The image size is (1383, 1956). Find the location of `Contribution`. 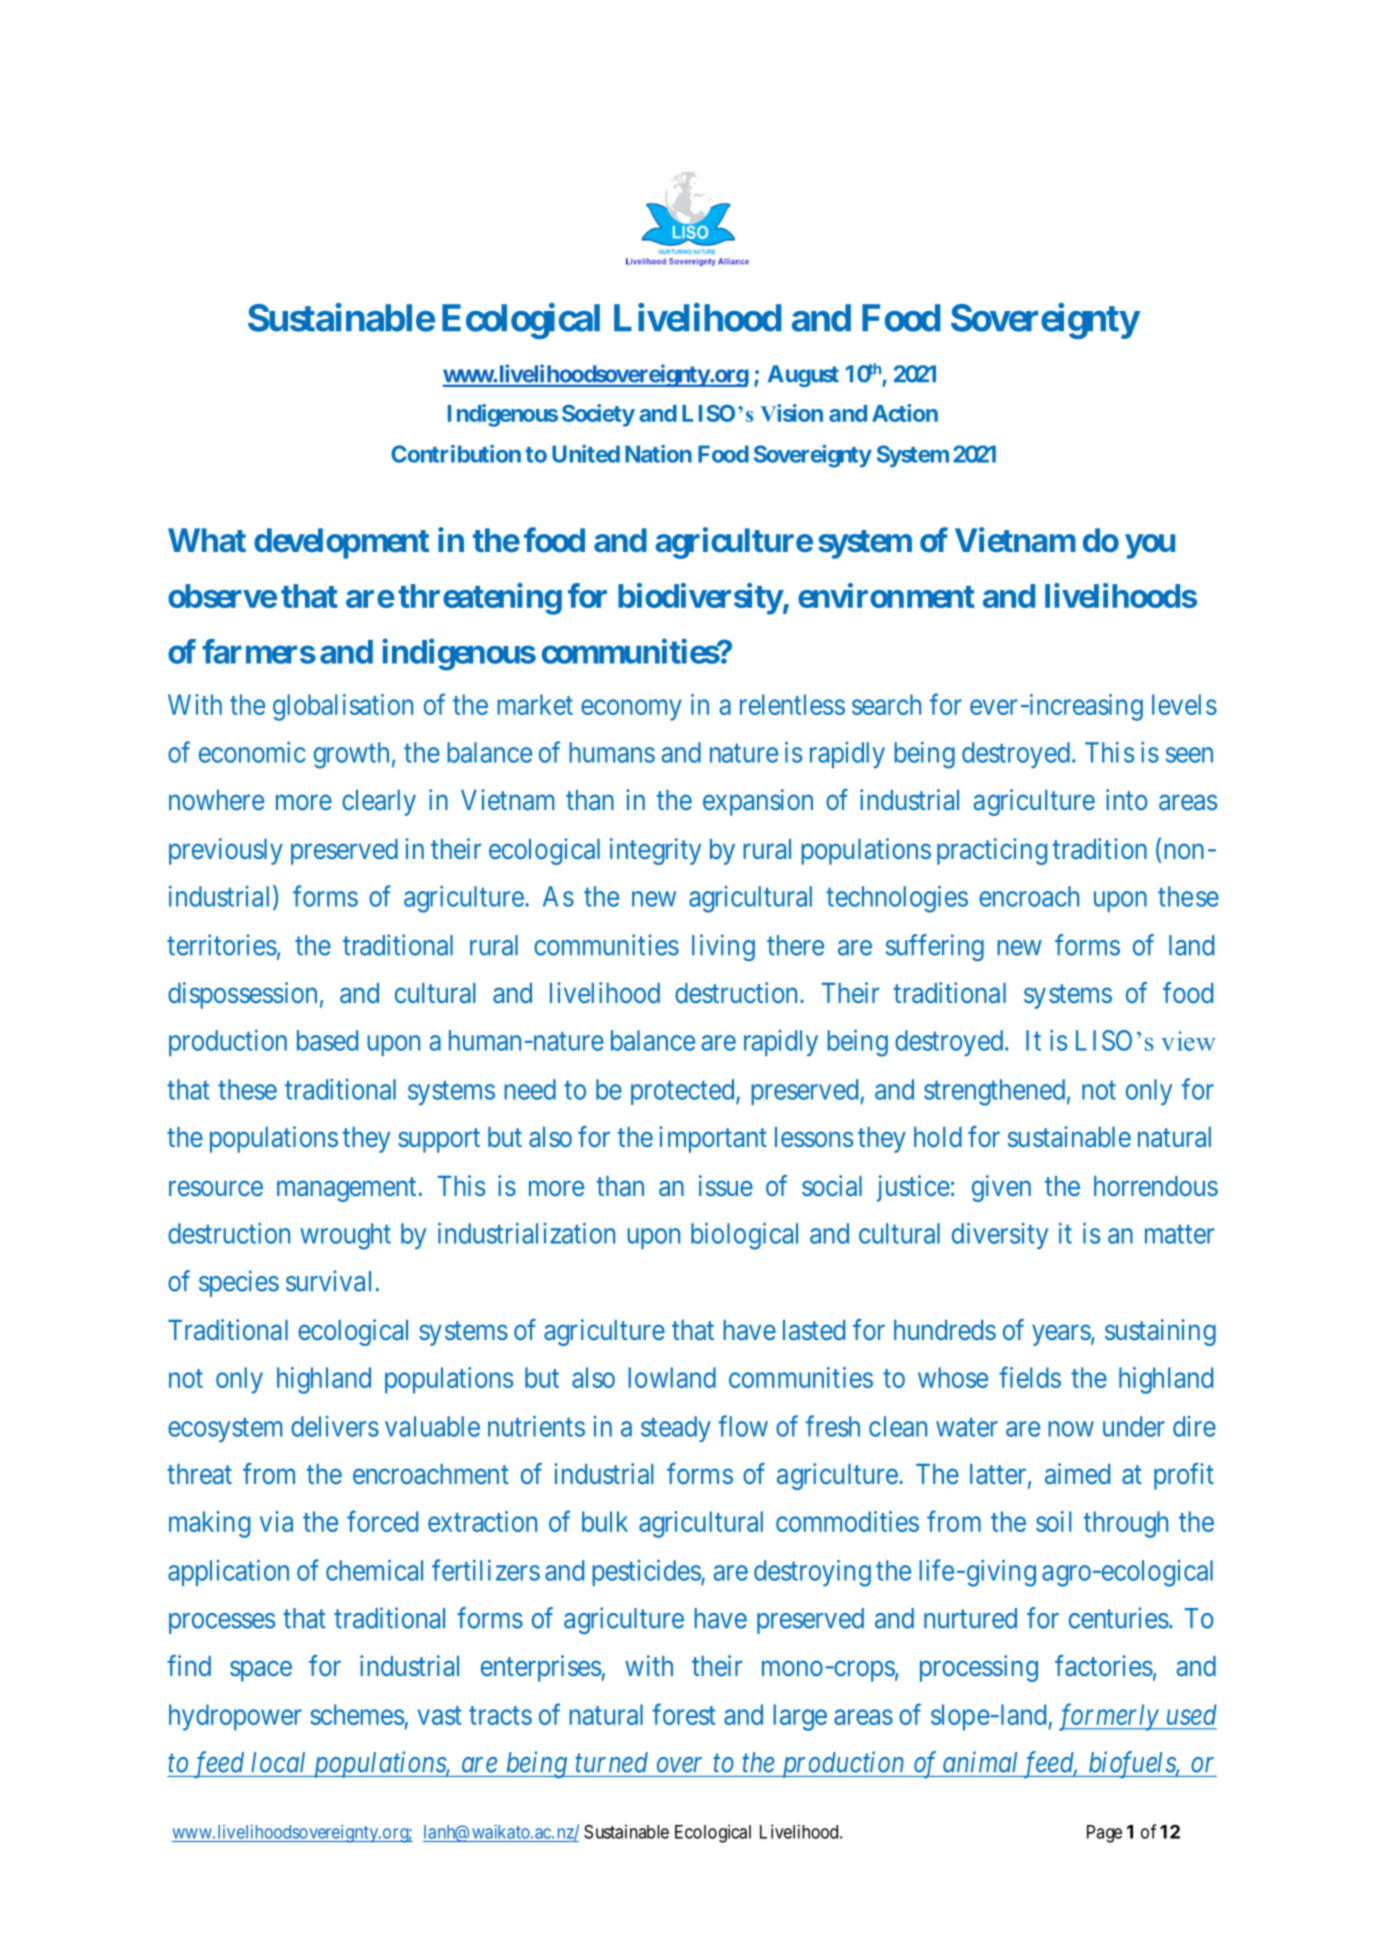

Contribution is located at coordinates (456, 454).
